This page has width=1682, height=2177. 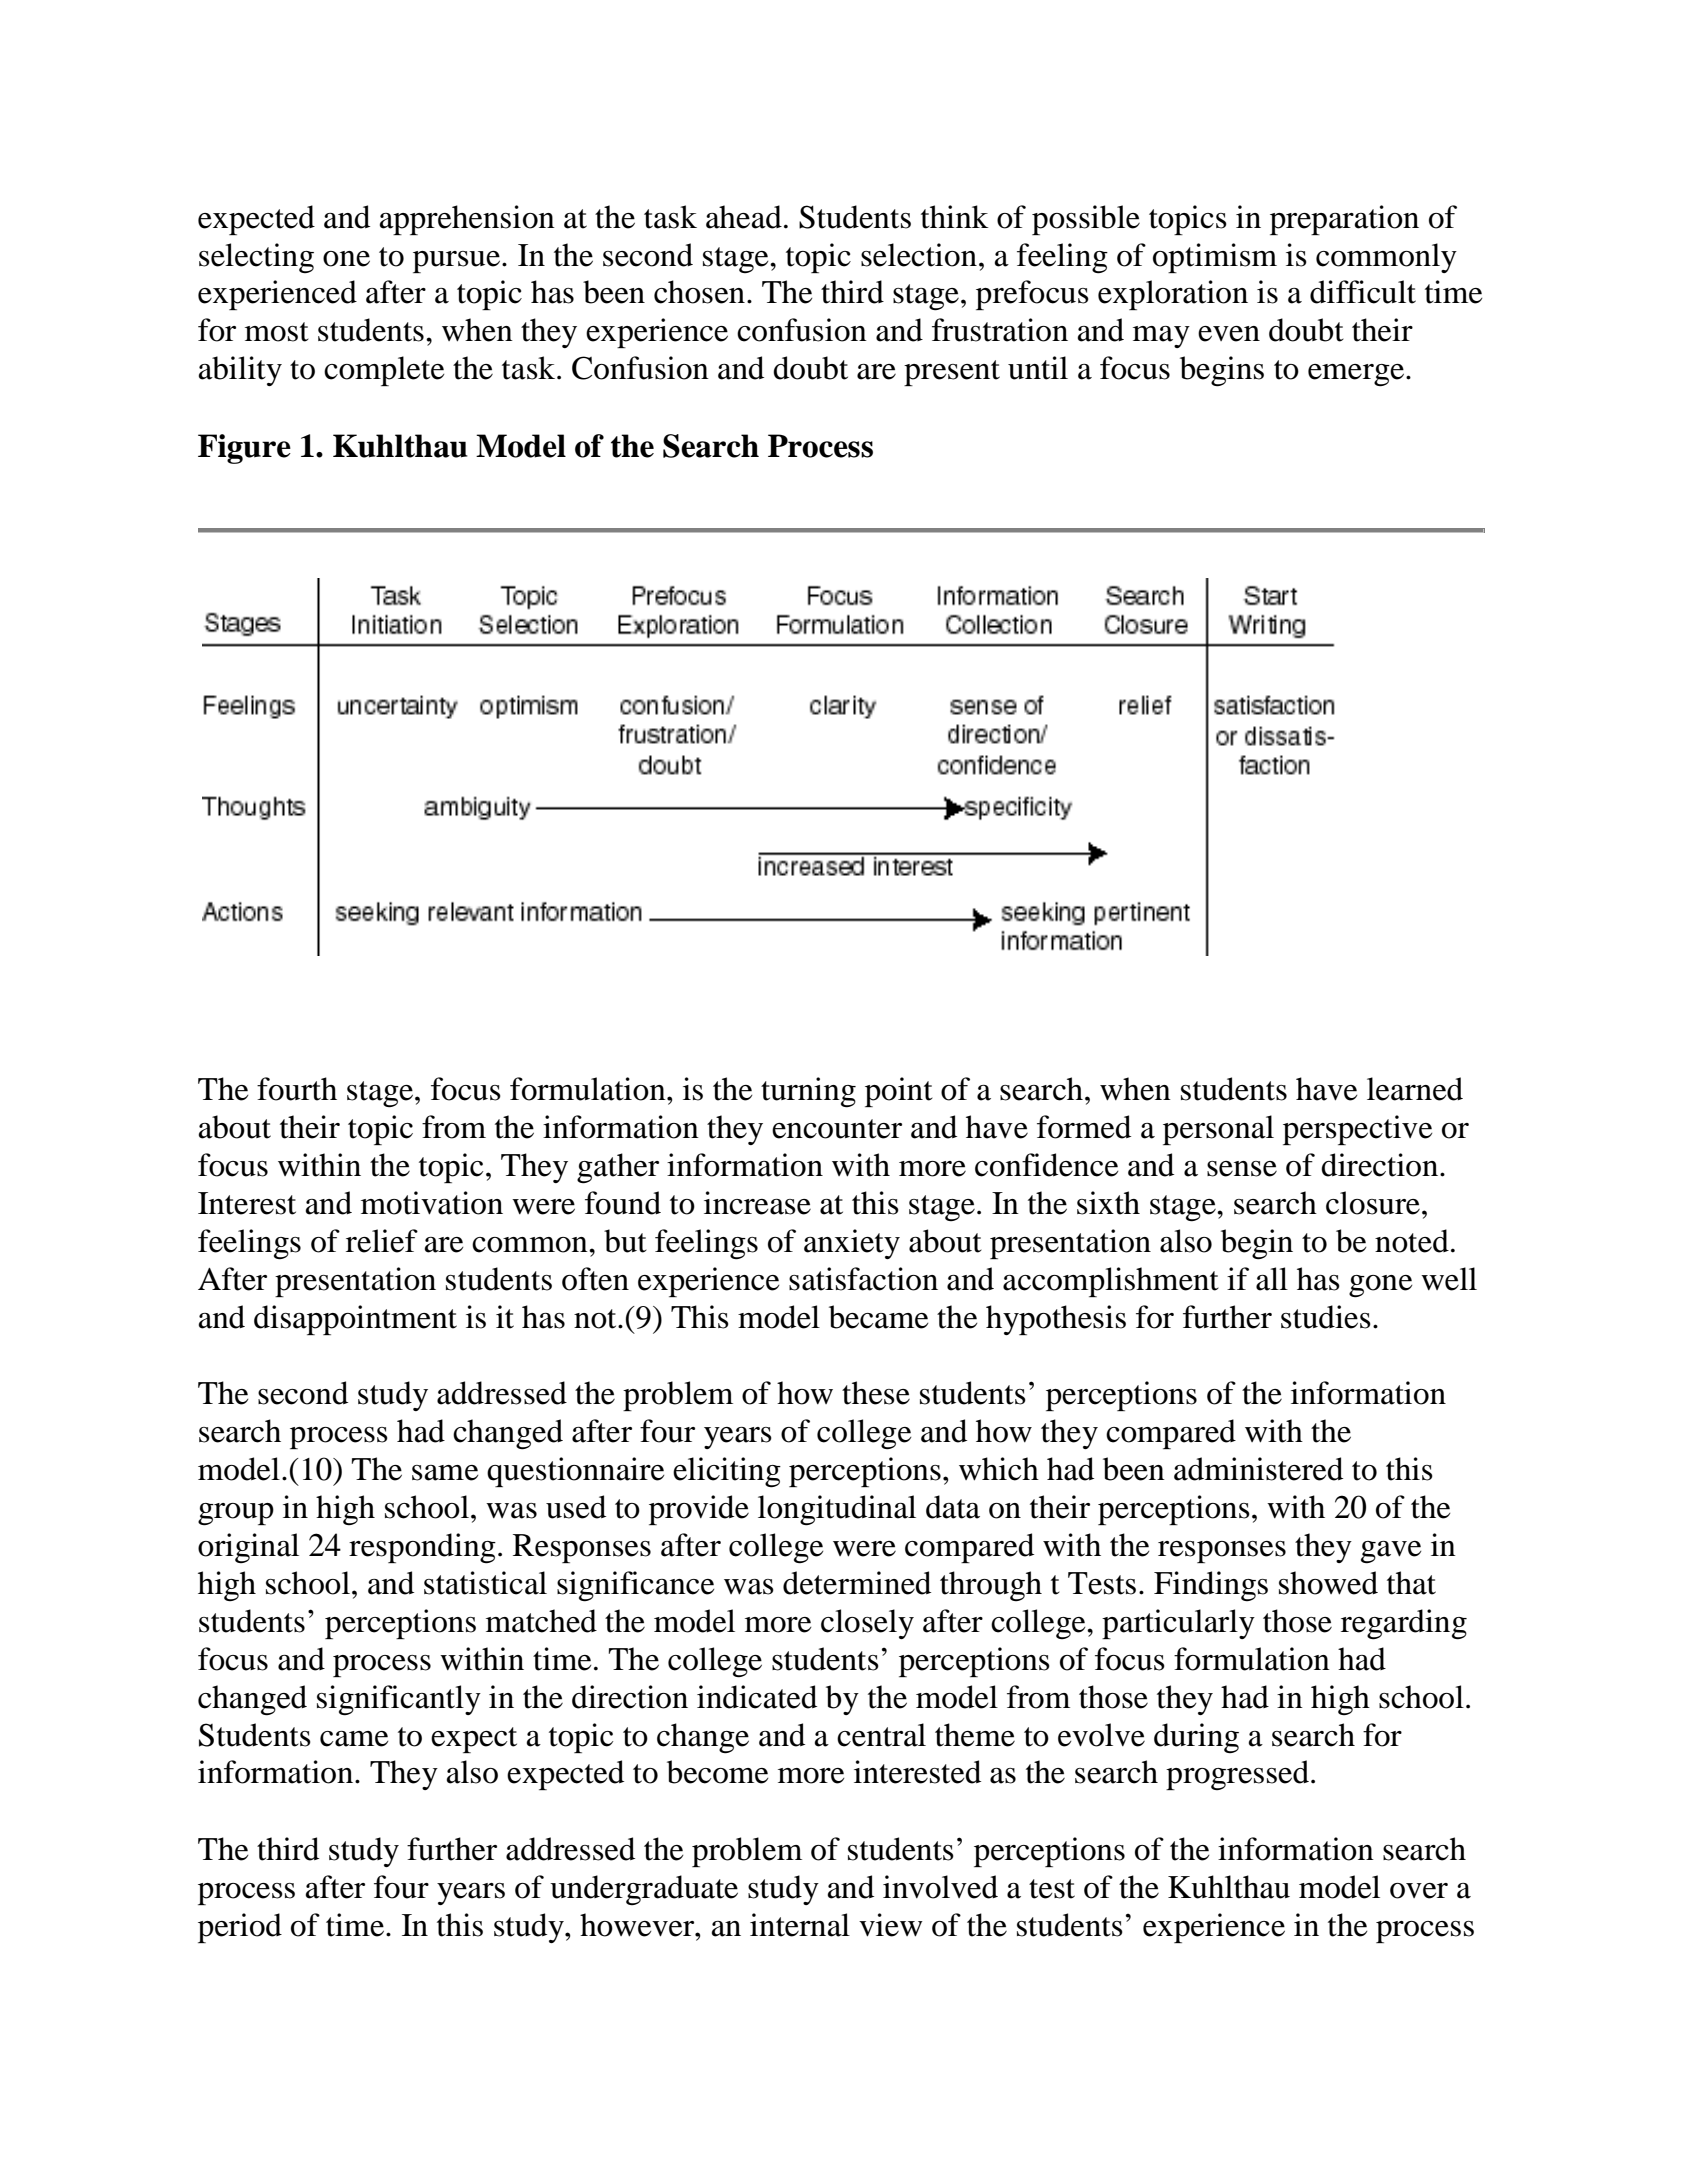 What do you see at coordinates (445, 1473) in the page?
I see `same` at bounding box center [445, 1473].
